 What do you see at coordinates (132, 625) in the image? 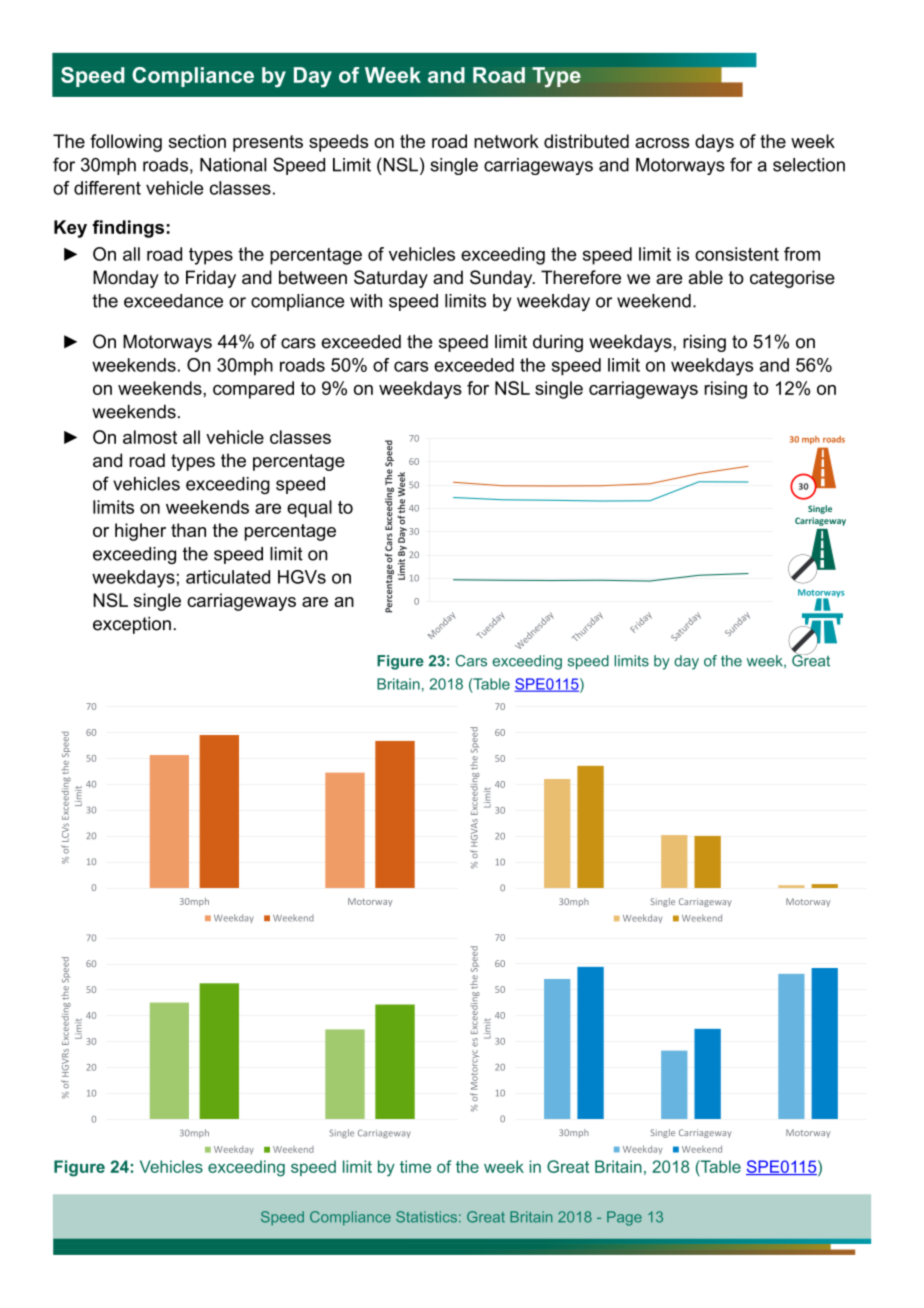
I see `exception` at bounding box center [132, 625].
